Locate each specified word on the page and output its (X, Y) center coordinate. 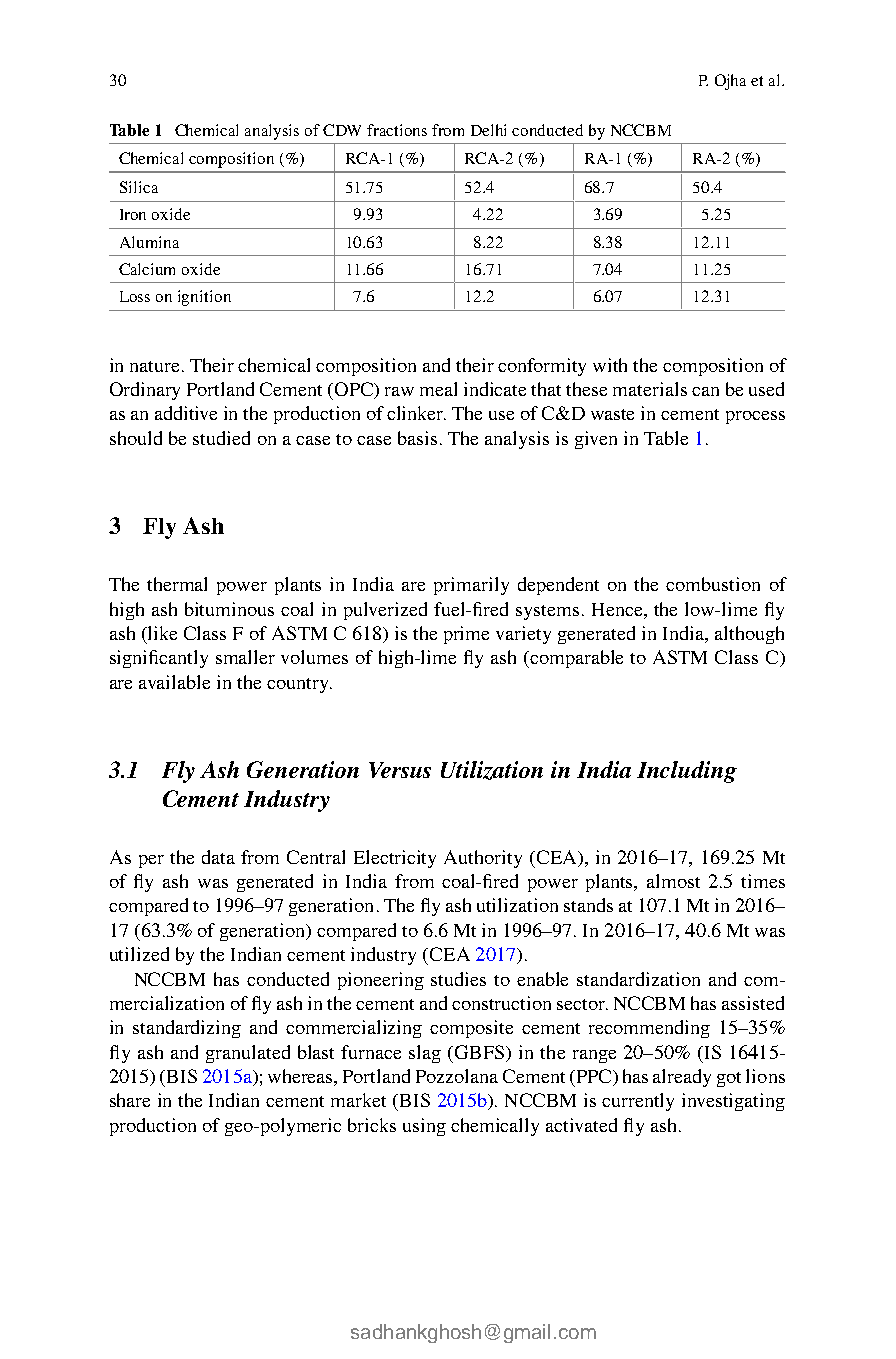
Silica (139, 187)
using (424, 1127)
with (610, 365)
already (682, 1078)
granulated (248, 1054)
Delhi (488, 130)
